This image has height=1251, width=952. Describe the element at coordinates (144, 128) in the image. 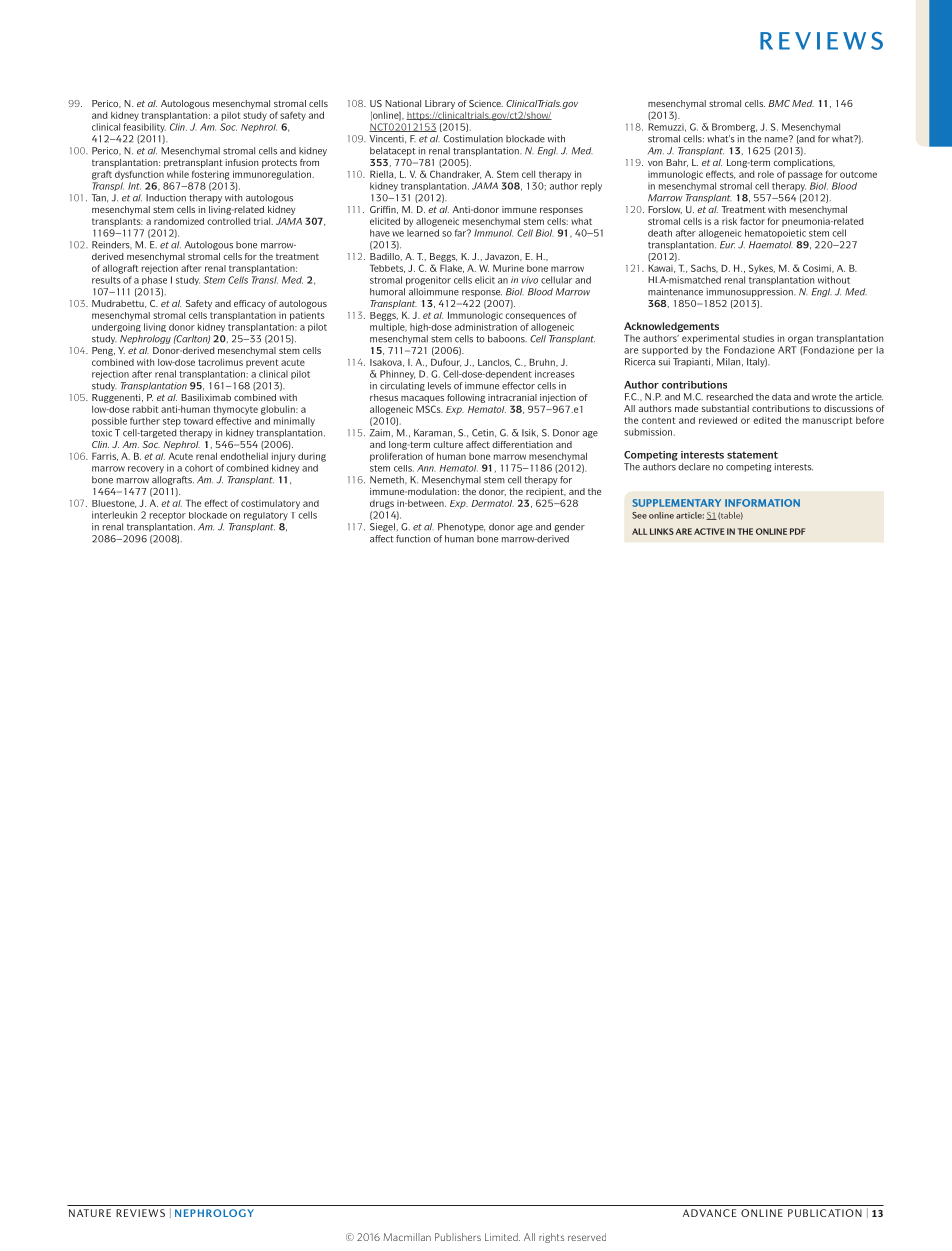

I see `feasibility` at that location.
